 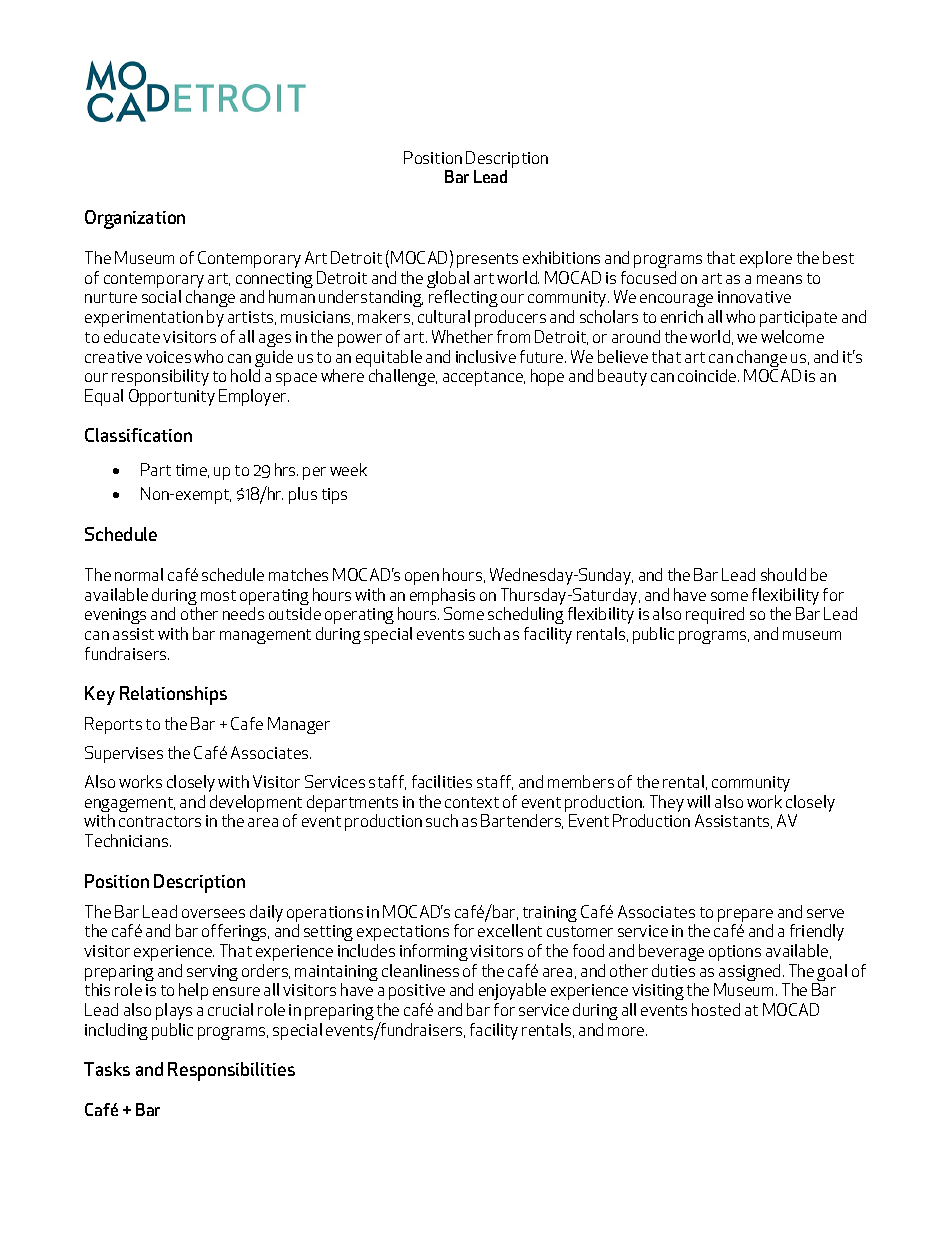 I want to click on will, so click(x=698, y=801).
